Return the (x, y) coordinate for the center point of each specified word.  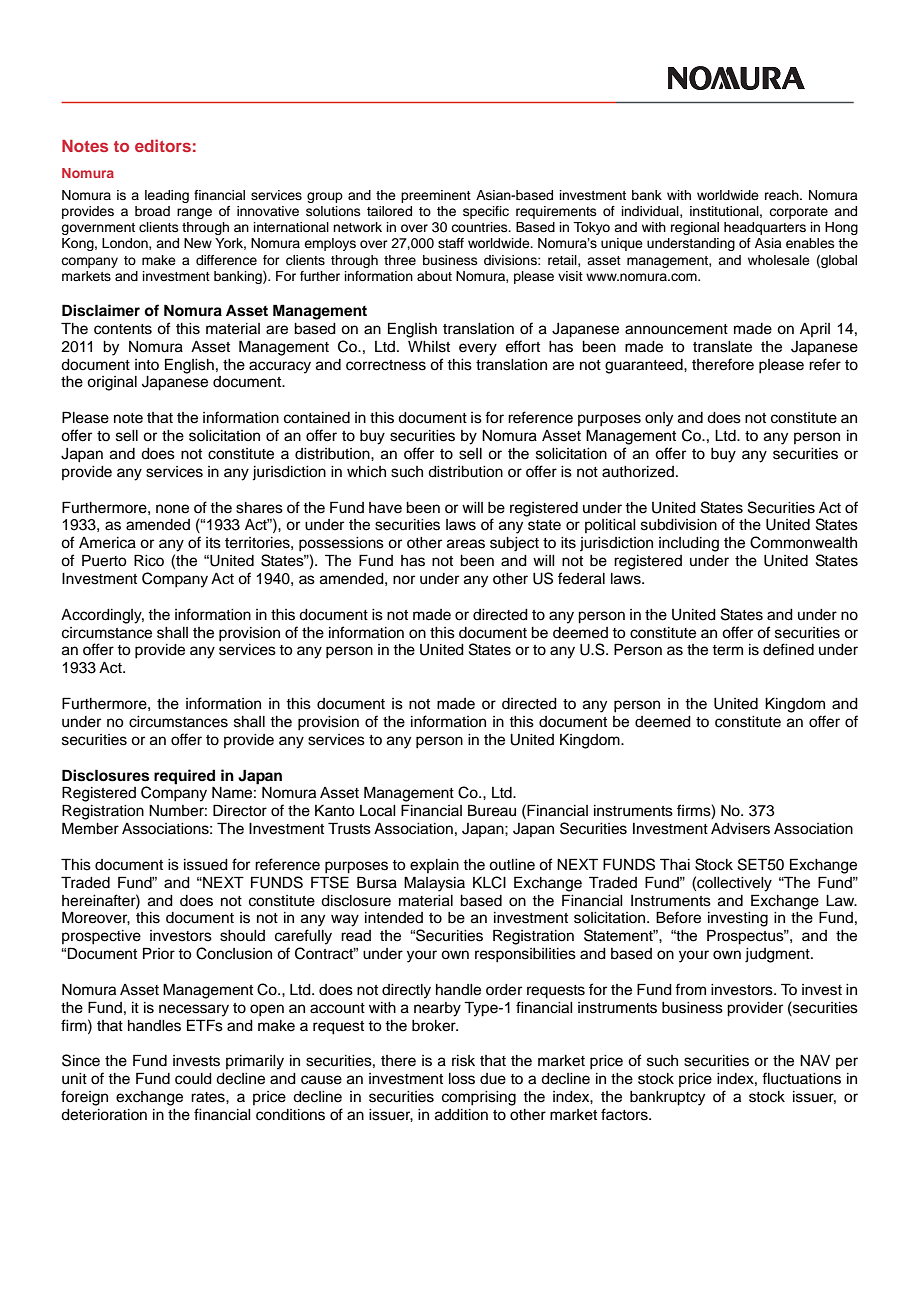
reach (783, 195)
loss (462, 1079)
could (193, 1079)
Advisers (740, 829)
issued (206, 865)
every (478, 349)
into (147, 364)
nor (404, 580)
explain (434, 866)
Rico (149, 560)
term (727, 650)
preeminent (436, 196)
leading (167, 196)
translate (722, 347)
